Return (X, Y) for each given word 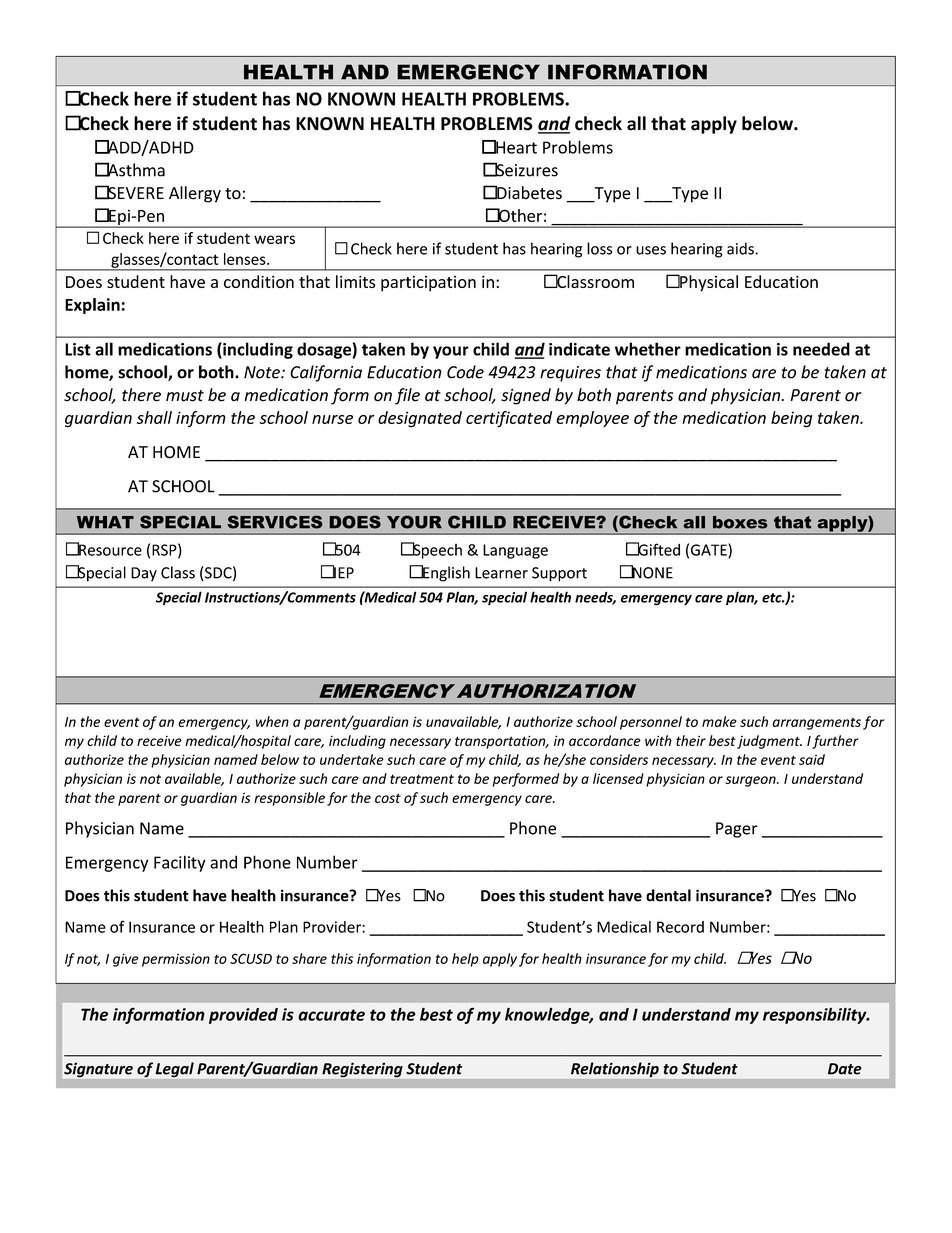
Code (465, 372)
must (185, 396)
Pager (737, 830)
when (272, 721)
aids (741, 248)
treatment (422, 779)
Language (515, 551)
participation (428, 284)
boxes (740, 522)
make (719, 721)
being (792, 419)
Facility (180, 863)
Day (144, 574)
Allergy (195, 194)
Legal (175, 1069)
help (465, 960)
